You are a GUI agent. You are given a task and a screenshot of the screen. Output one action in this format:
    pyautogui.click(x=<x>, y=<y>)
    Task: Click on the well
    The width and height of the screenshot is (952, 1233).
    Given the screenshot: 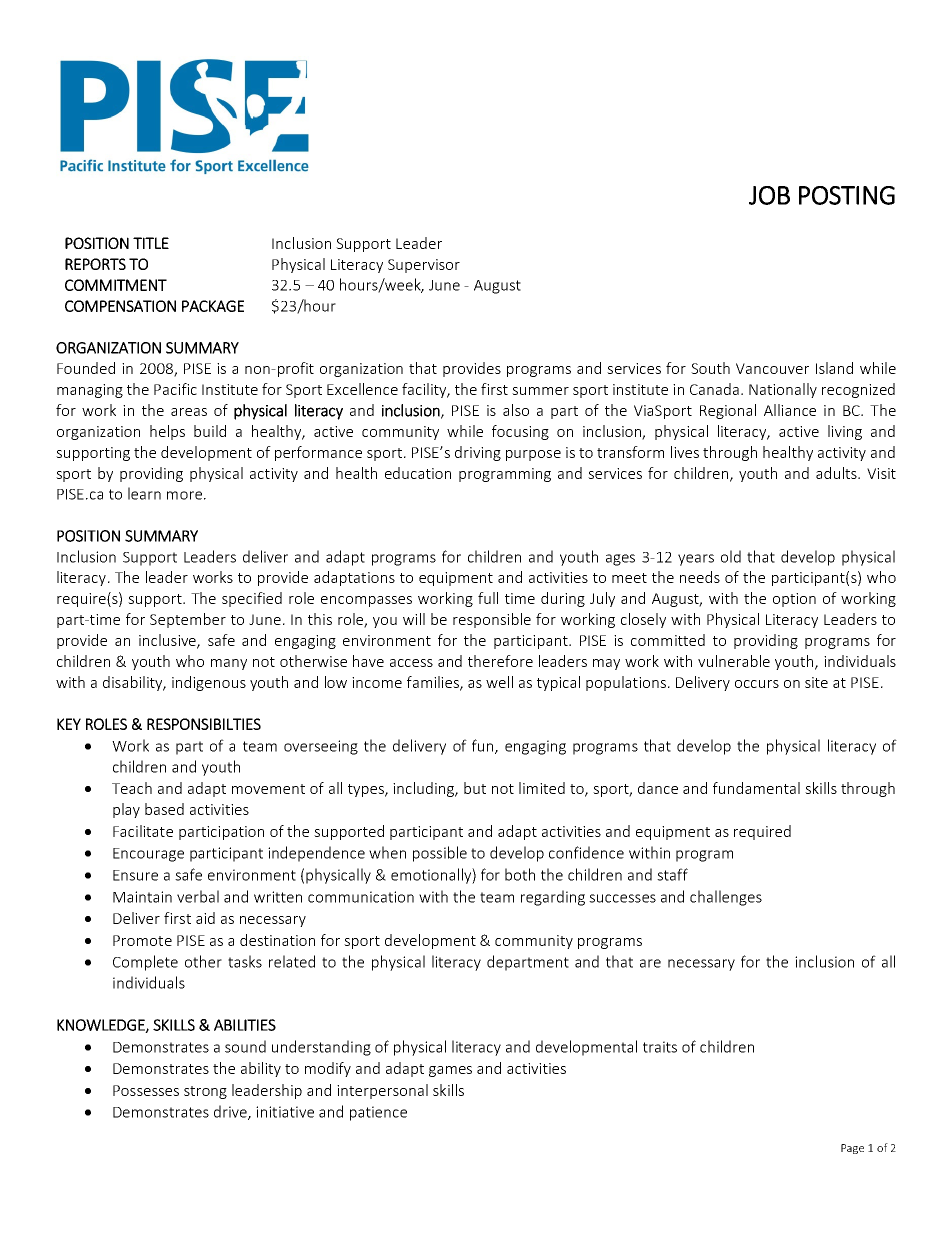 What is the action you would take?
    pyautogui.click(x=499, y=682)
